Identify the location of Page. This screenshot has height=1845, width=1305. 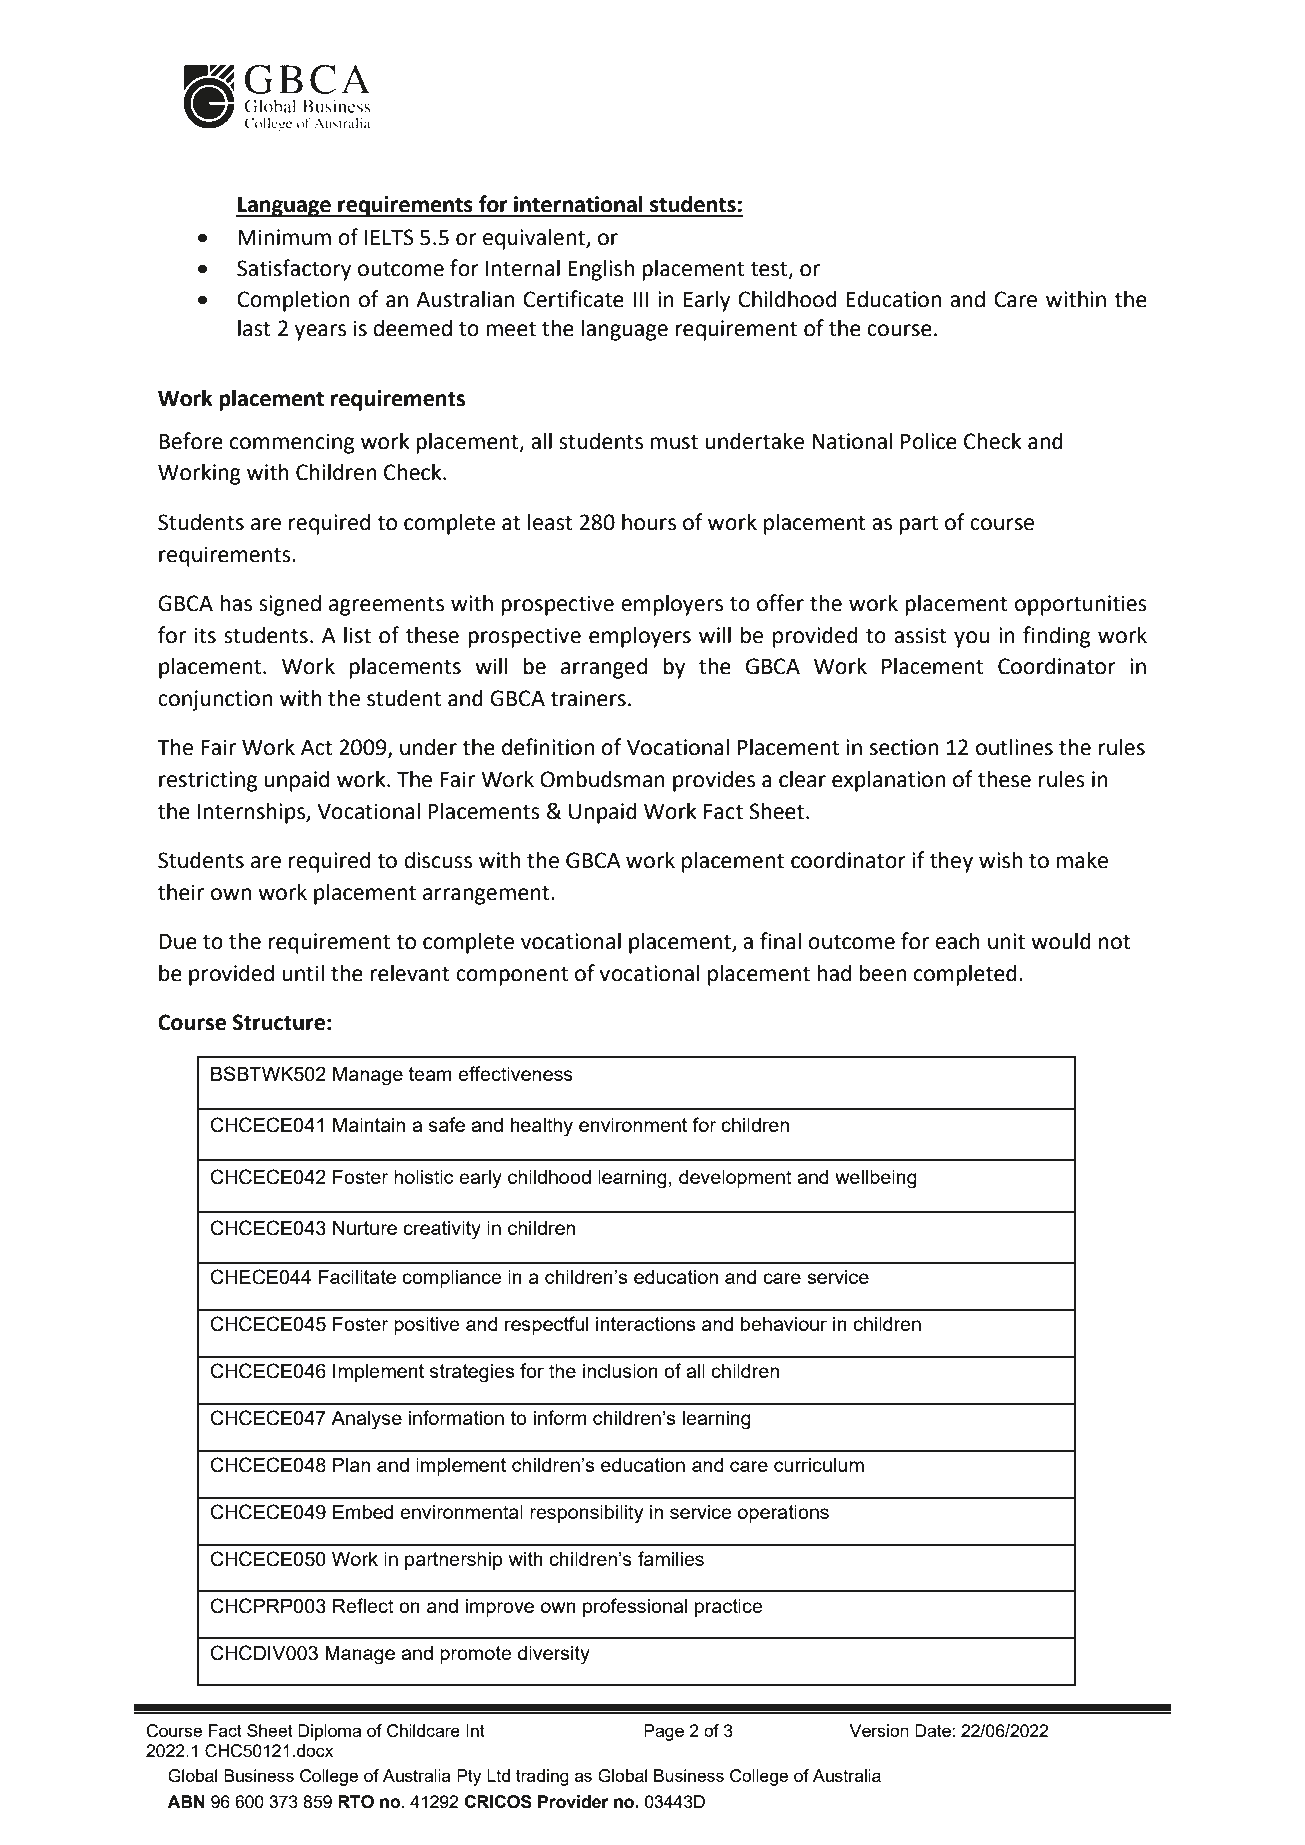
(664, 1732).
